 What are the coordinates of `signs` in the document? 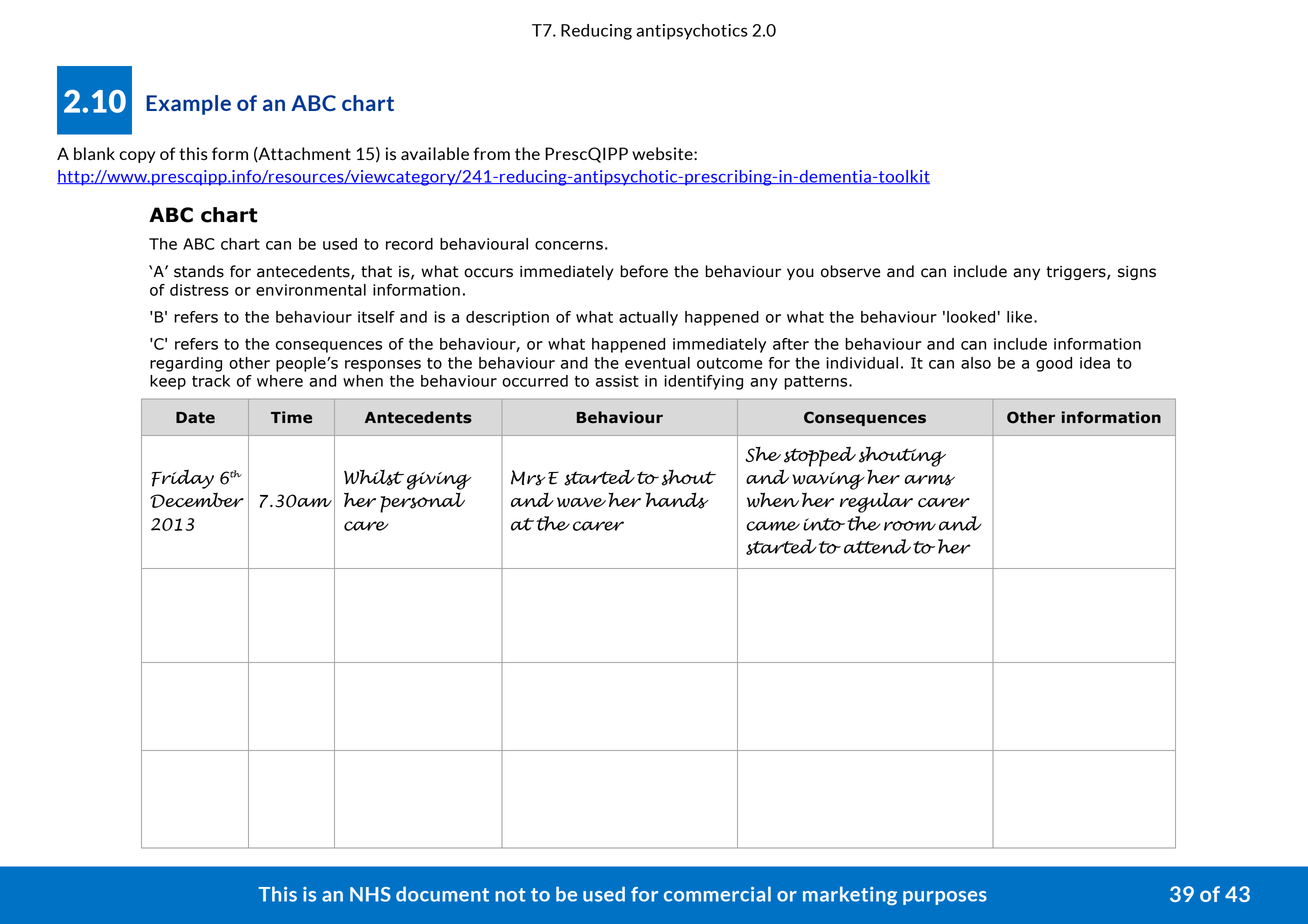 It's located at (1137, 273).
